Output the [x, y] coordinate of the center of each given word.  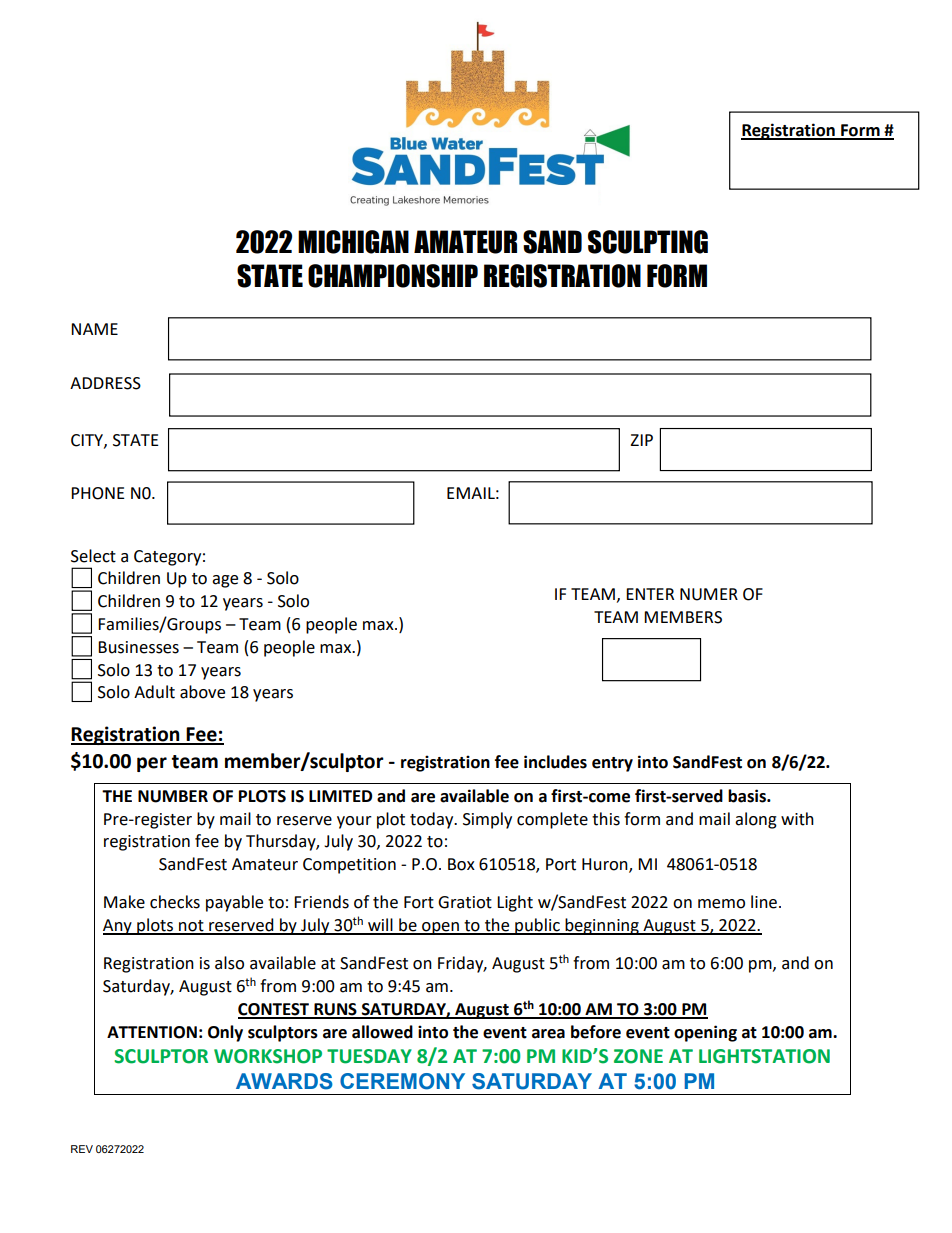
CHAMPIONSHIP [393, 276]
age [225, 581]
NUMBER [173, 796]
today [433, 820]
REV [82, 1149]
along [756, 820]
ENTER [650, 594]
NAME [94, 329]
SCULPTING [648, 242]
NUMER [709, 594]
